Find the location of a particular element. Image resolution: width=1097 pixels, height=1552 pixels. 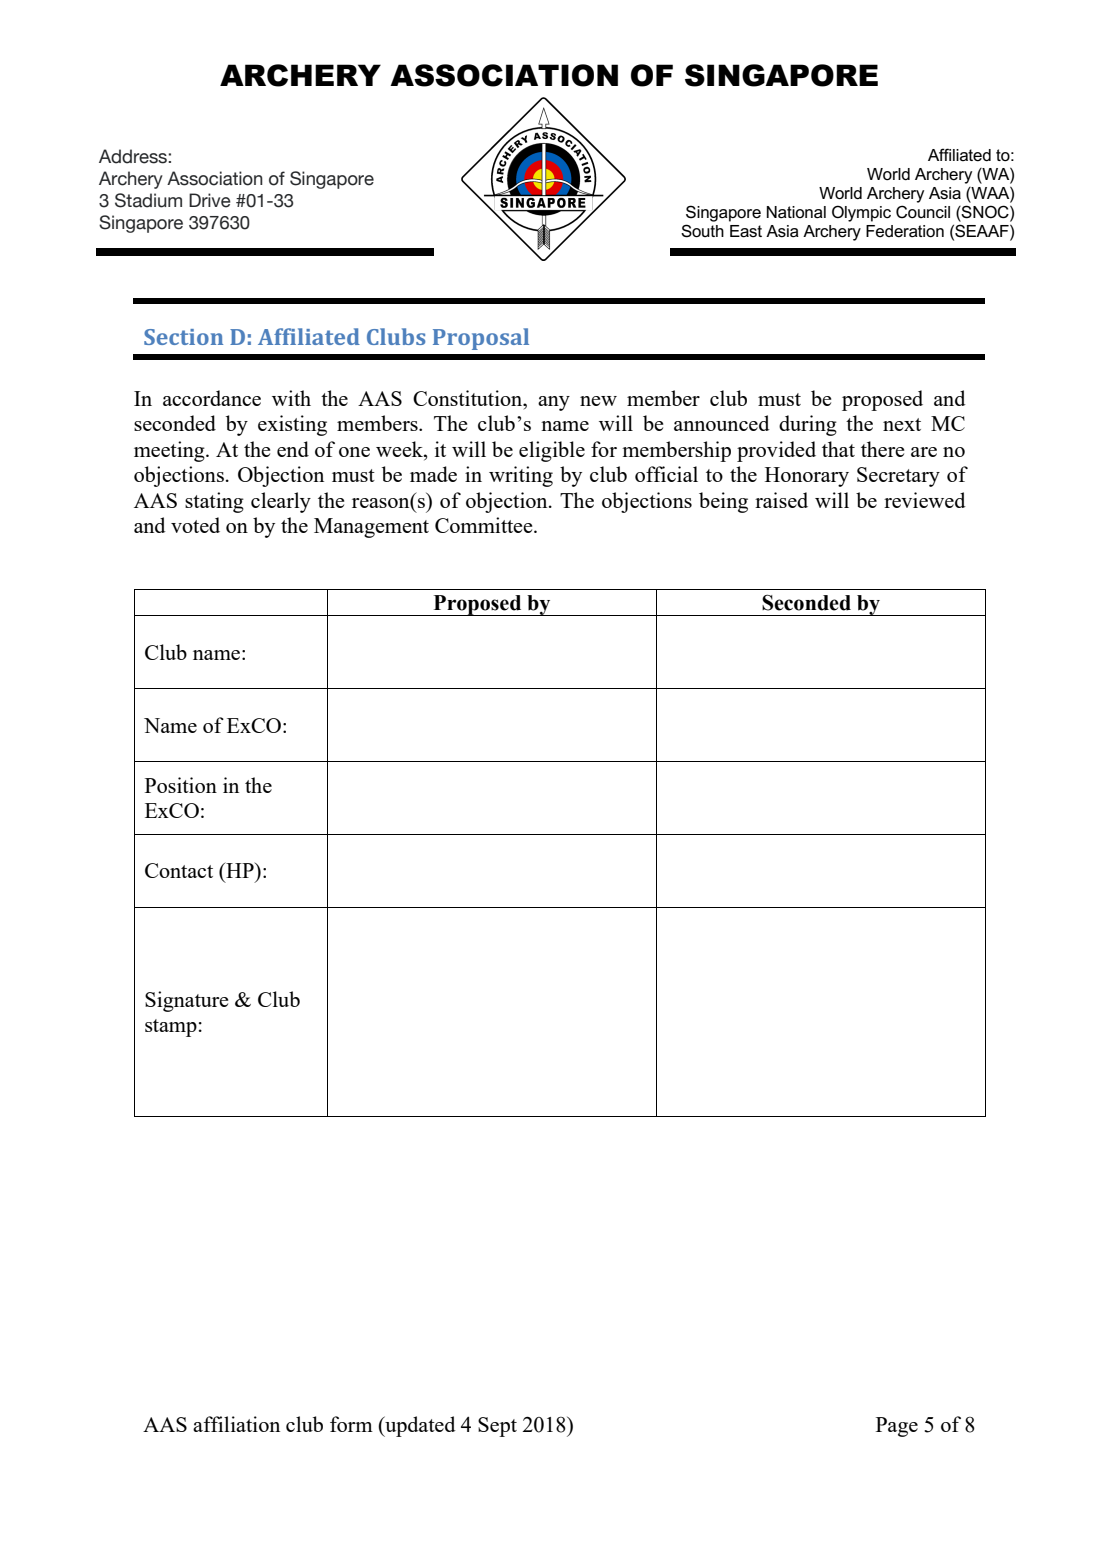

stamp is located at coordinates (171, 1028).
